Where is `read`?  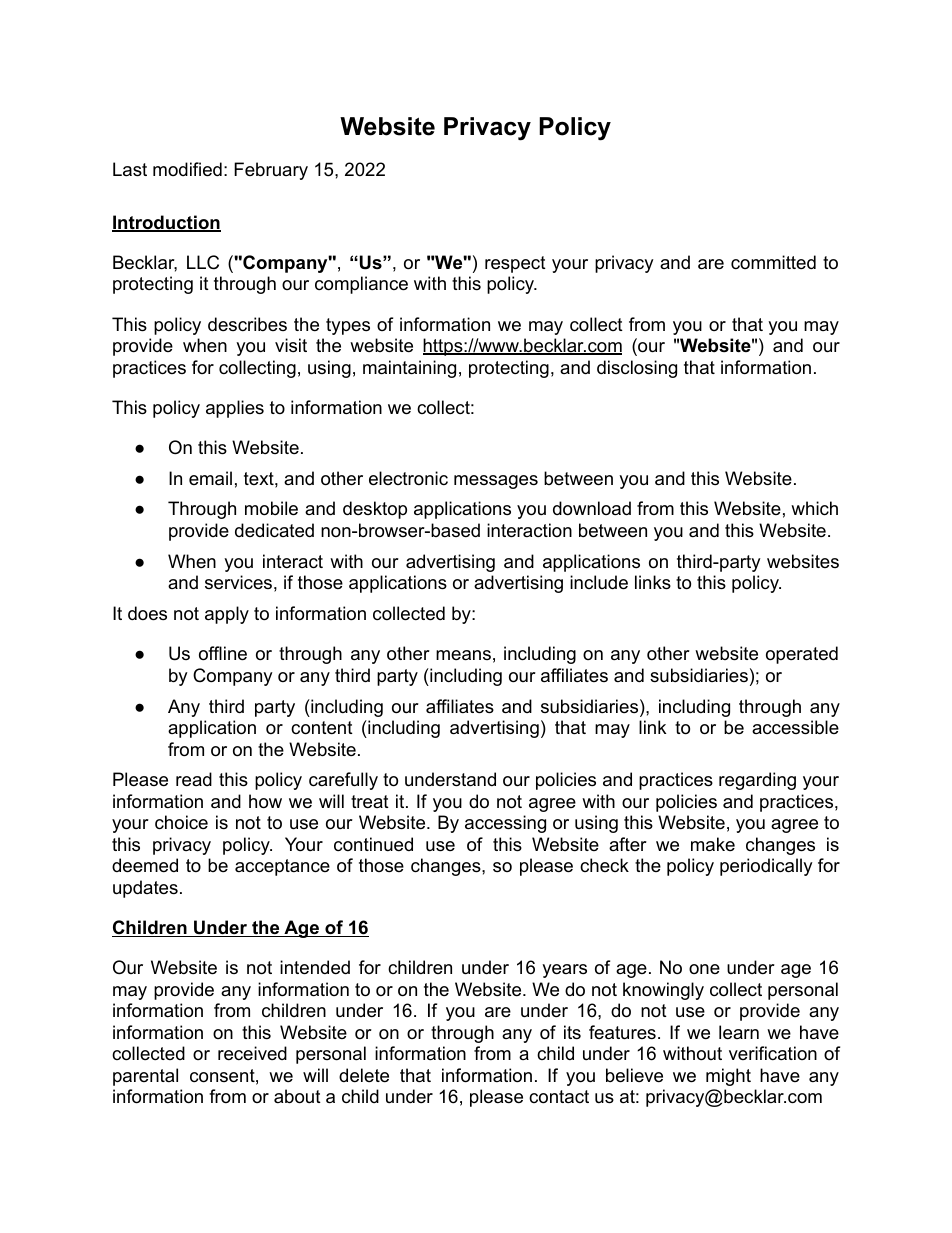 read is located at coordinates (194, 779).
